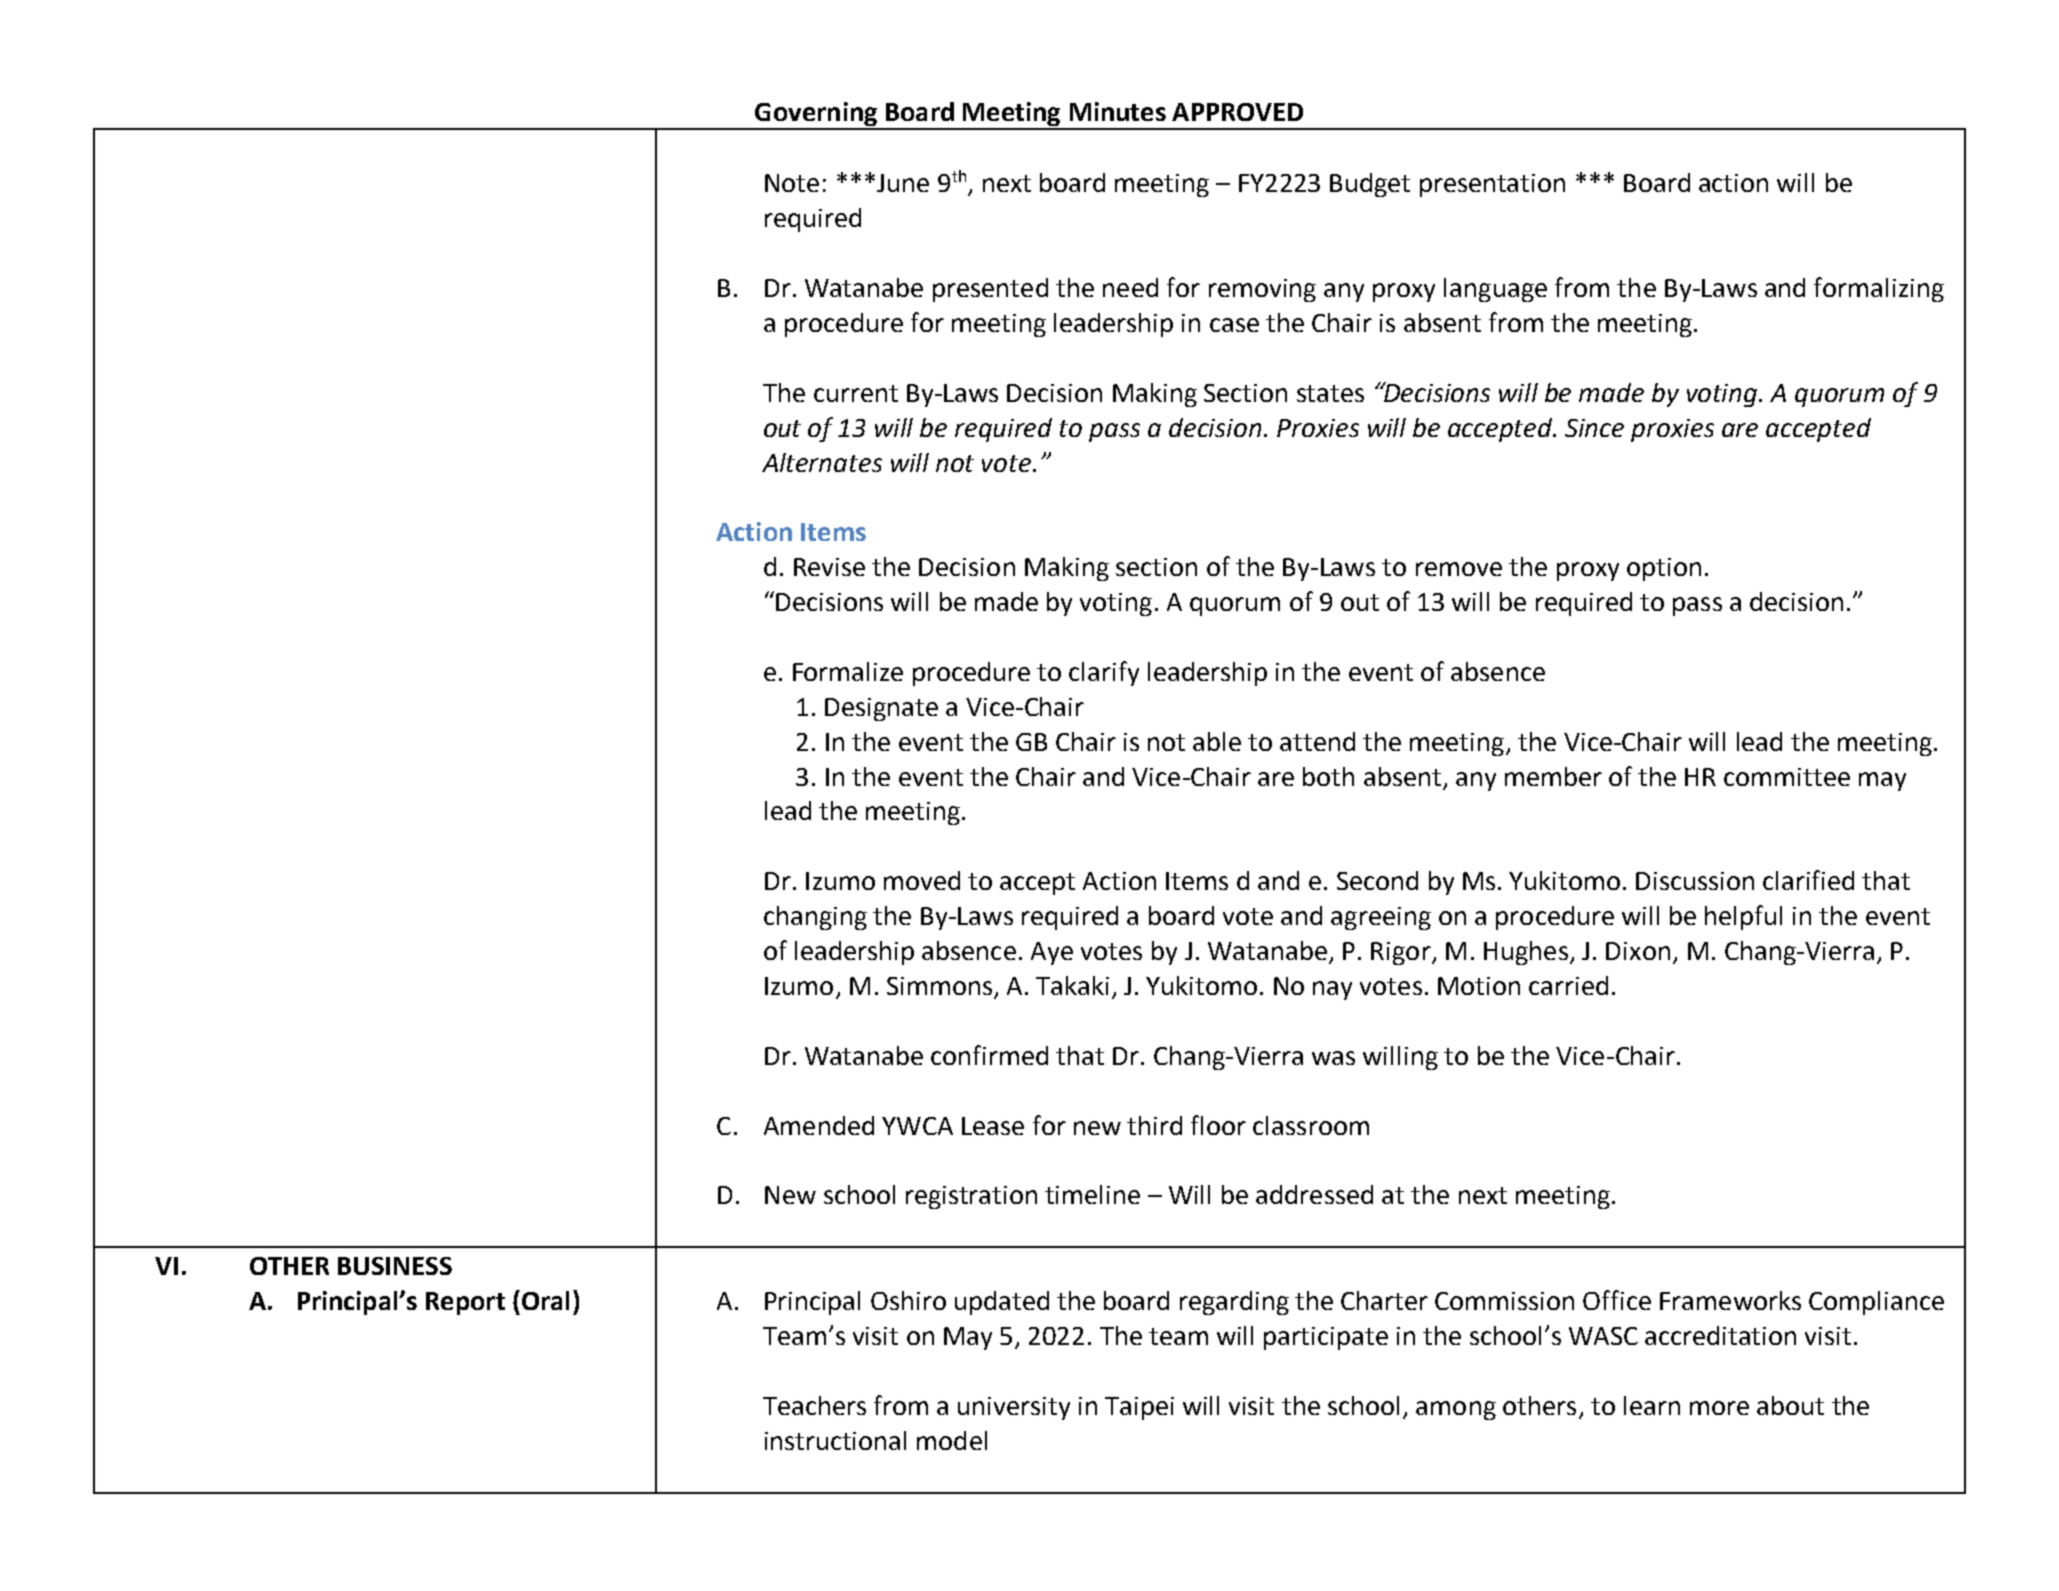 Image resolution: width=2059 pixels, height=1591 pixels. What do you see at coordinates (545, 1300) in the screenshot?
I see `Oral` at bounding box center [545, 1300].
